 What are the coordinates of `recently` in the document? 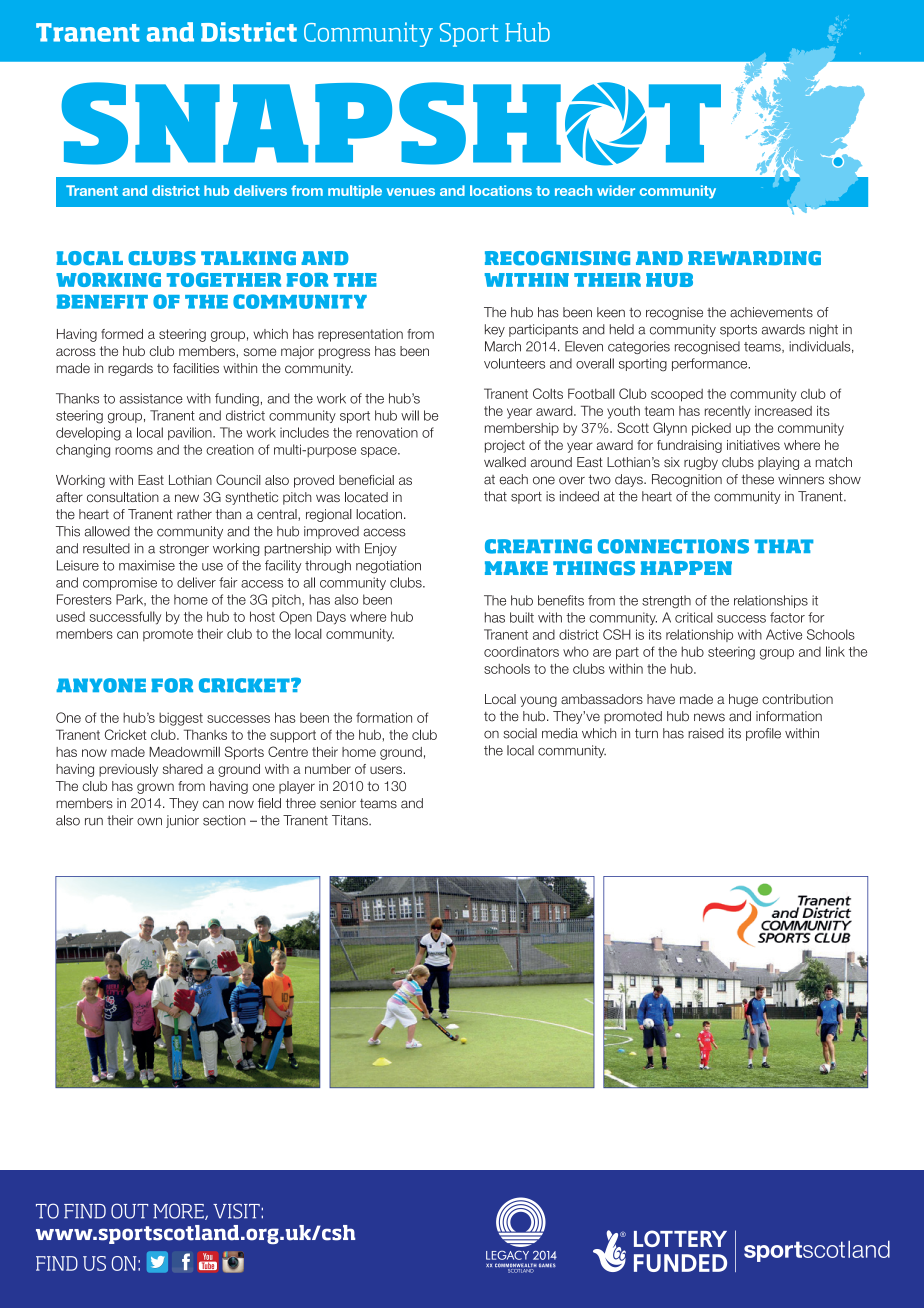 It's located at (727, 412).
